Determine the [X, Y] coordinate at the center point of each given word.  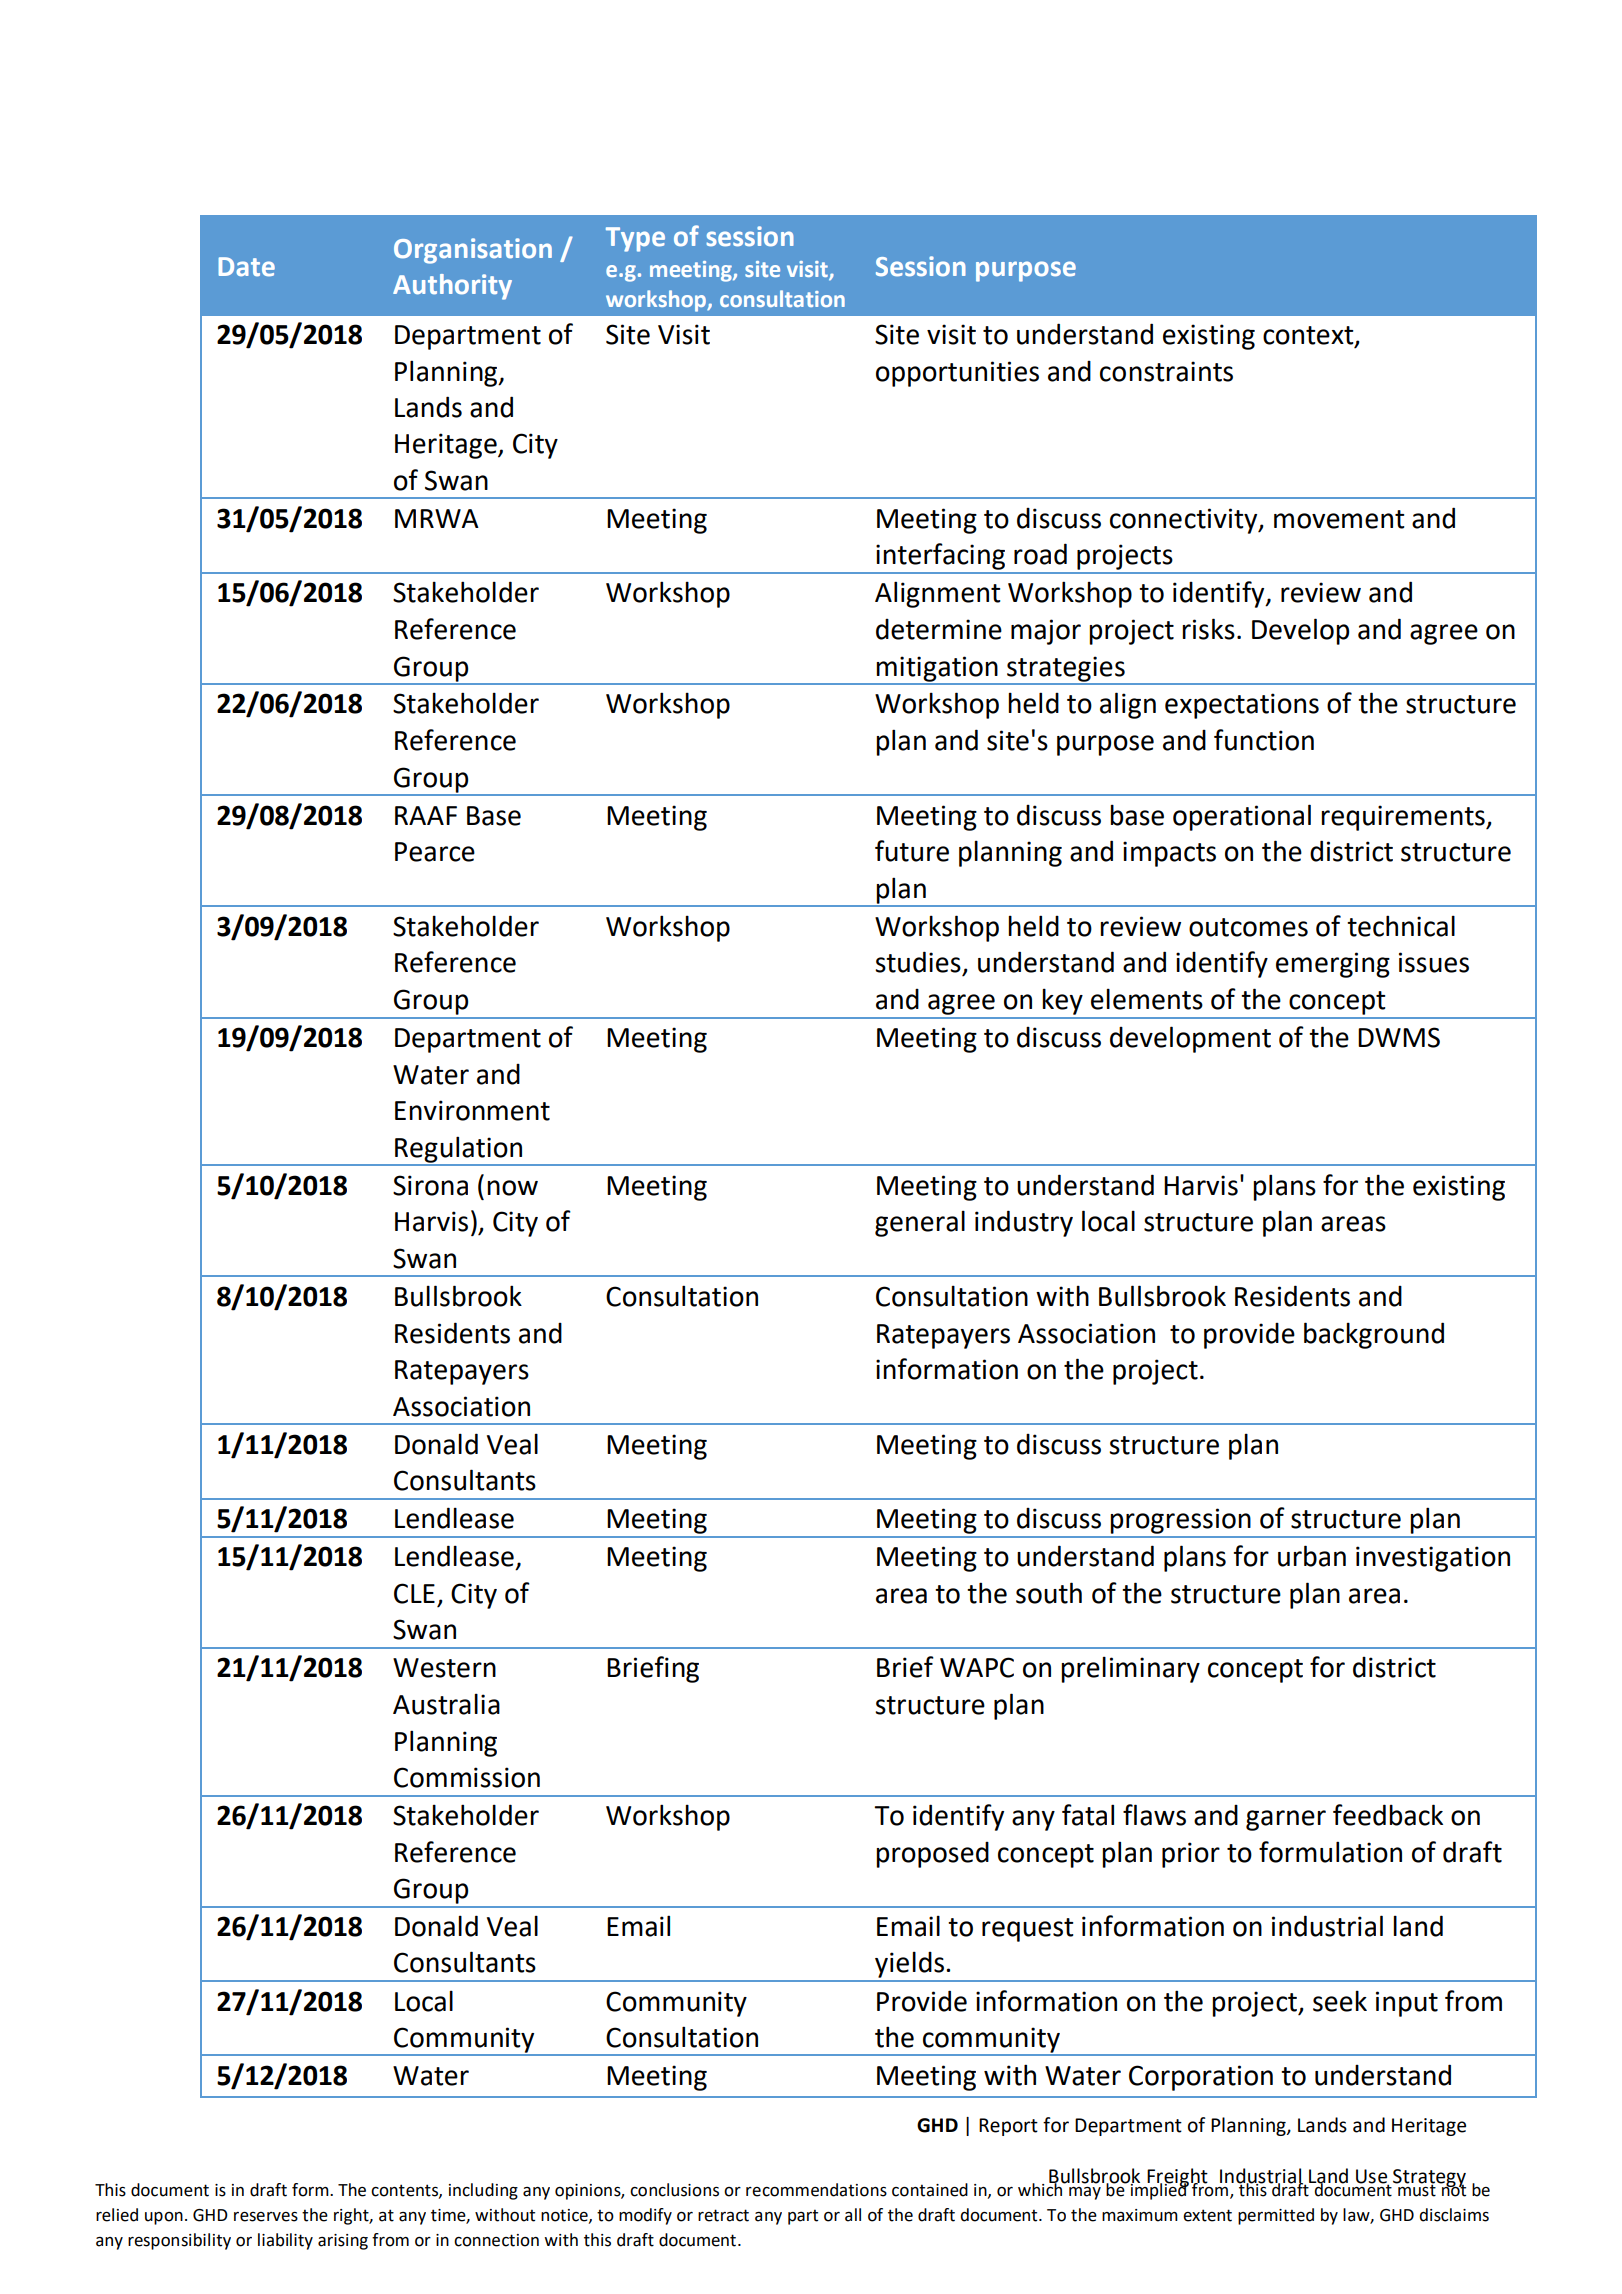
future [912, 851]
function [1264, 740]
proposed [932, 1855]
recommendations [816, 2190]
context [1309, 336]
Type [635, 239]
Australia [446, 1704]
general [920, 1223]
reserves [266, 2217]
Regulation [459, 1150]
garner [1286, 1820]
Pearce [435, 852]
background [1374, 1335]
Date [246, 267]
